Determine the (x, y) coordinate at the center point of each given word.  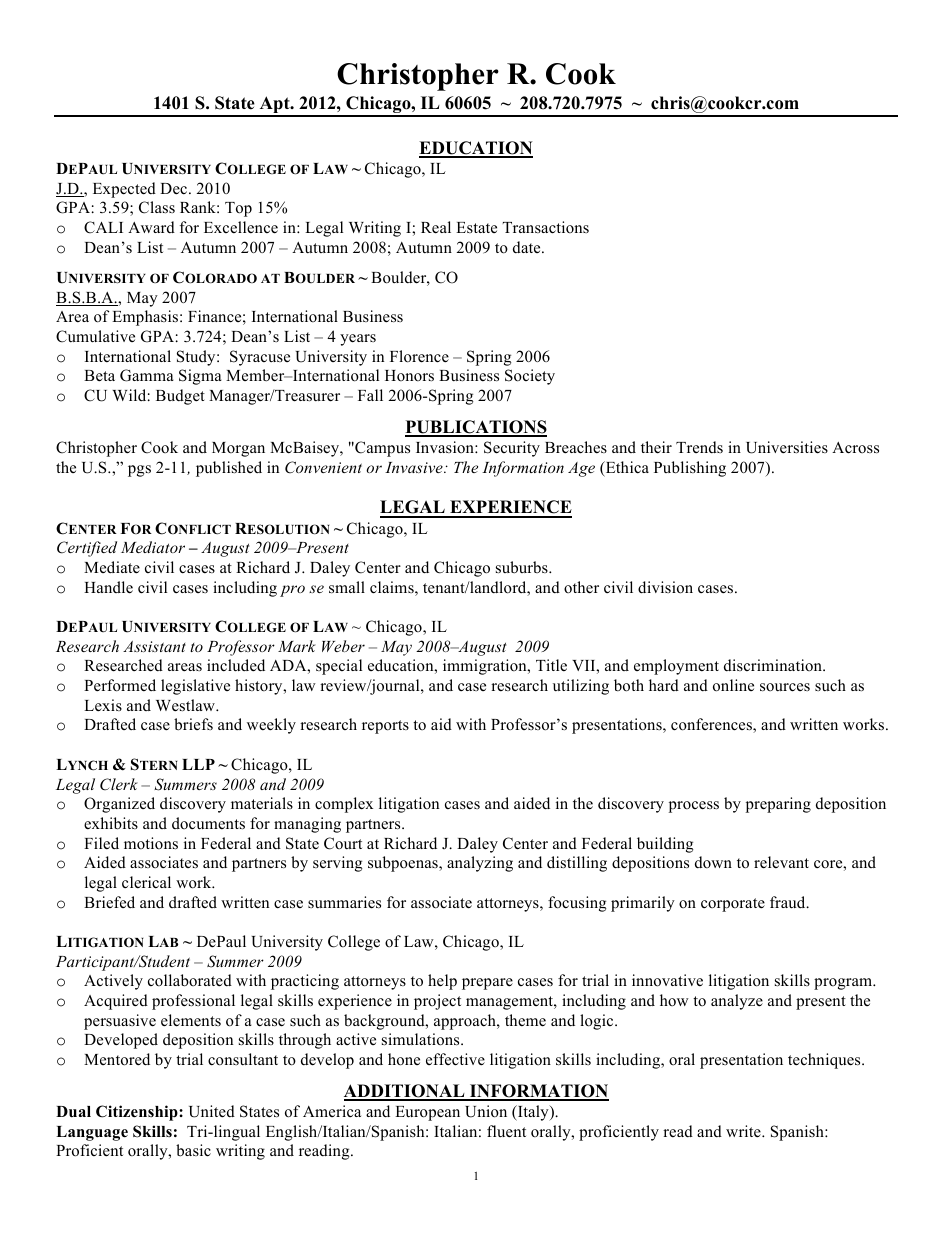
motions (151, 843)
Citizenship (138, 1113)
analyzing (480, 864)
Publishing (690, 469)
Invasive (415, 467)
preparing (778, 805)
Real (436, 227)
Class (157, 207)
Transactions (546, 227)
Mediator (153, 547)
